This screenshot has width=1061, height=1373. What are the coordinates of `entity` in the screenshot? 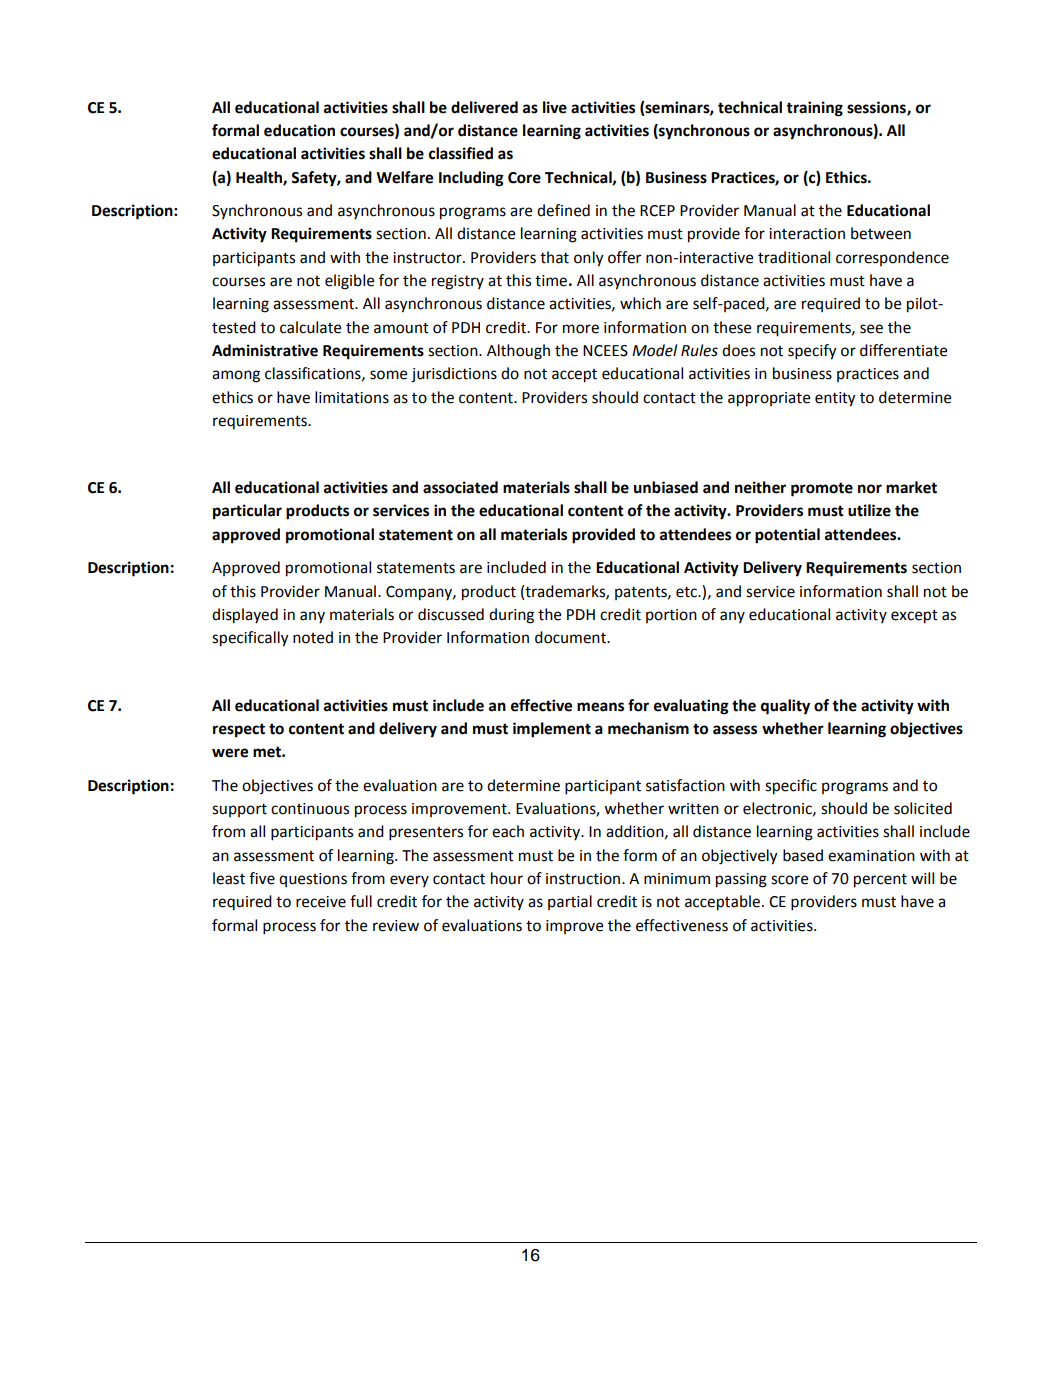 It's located at (835, 399).
